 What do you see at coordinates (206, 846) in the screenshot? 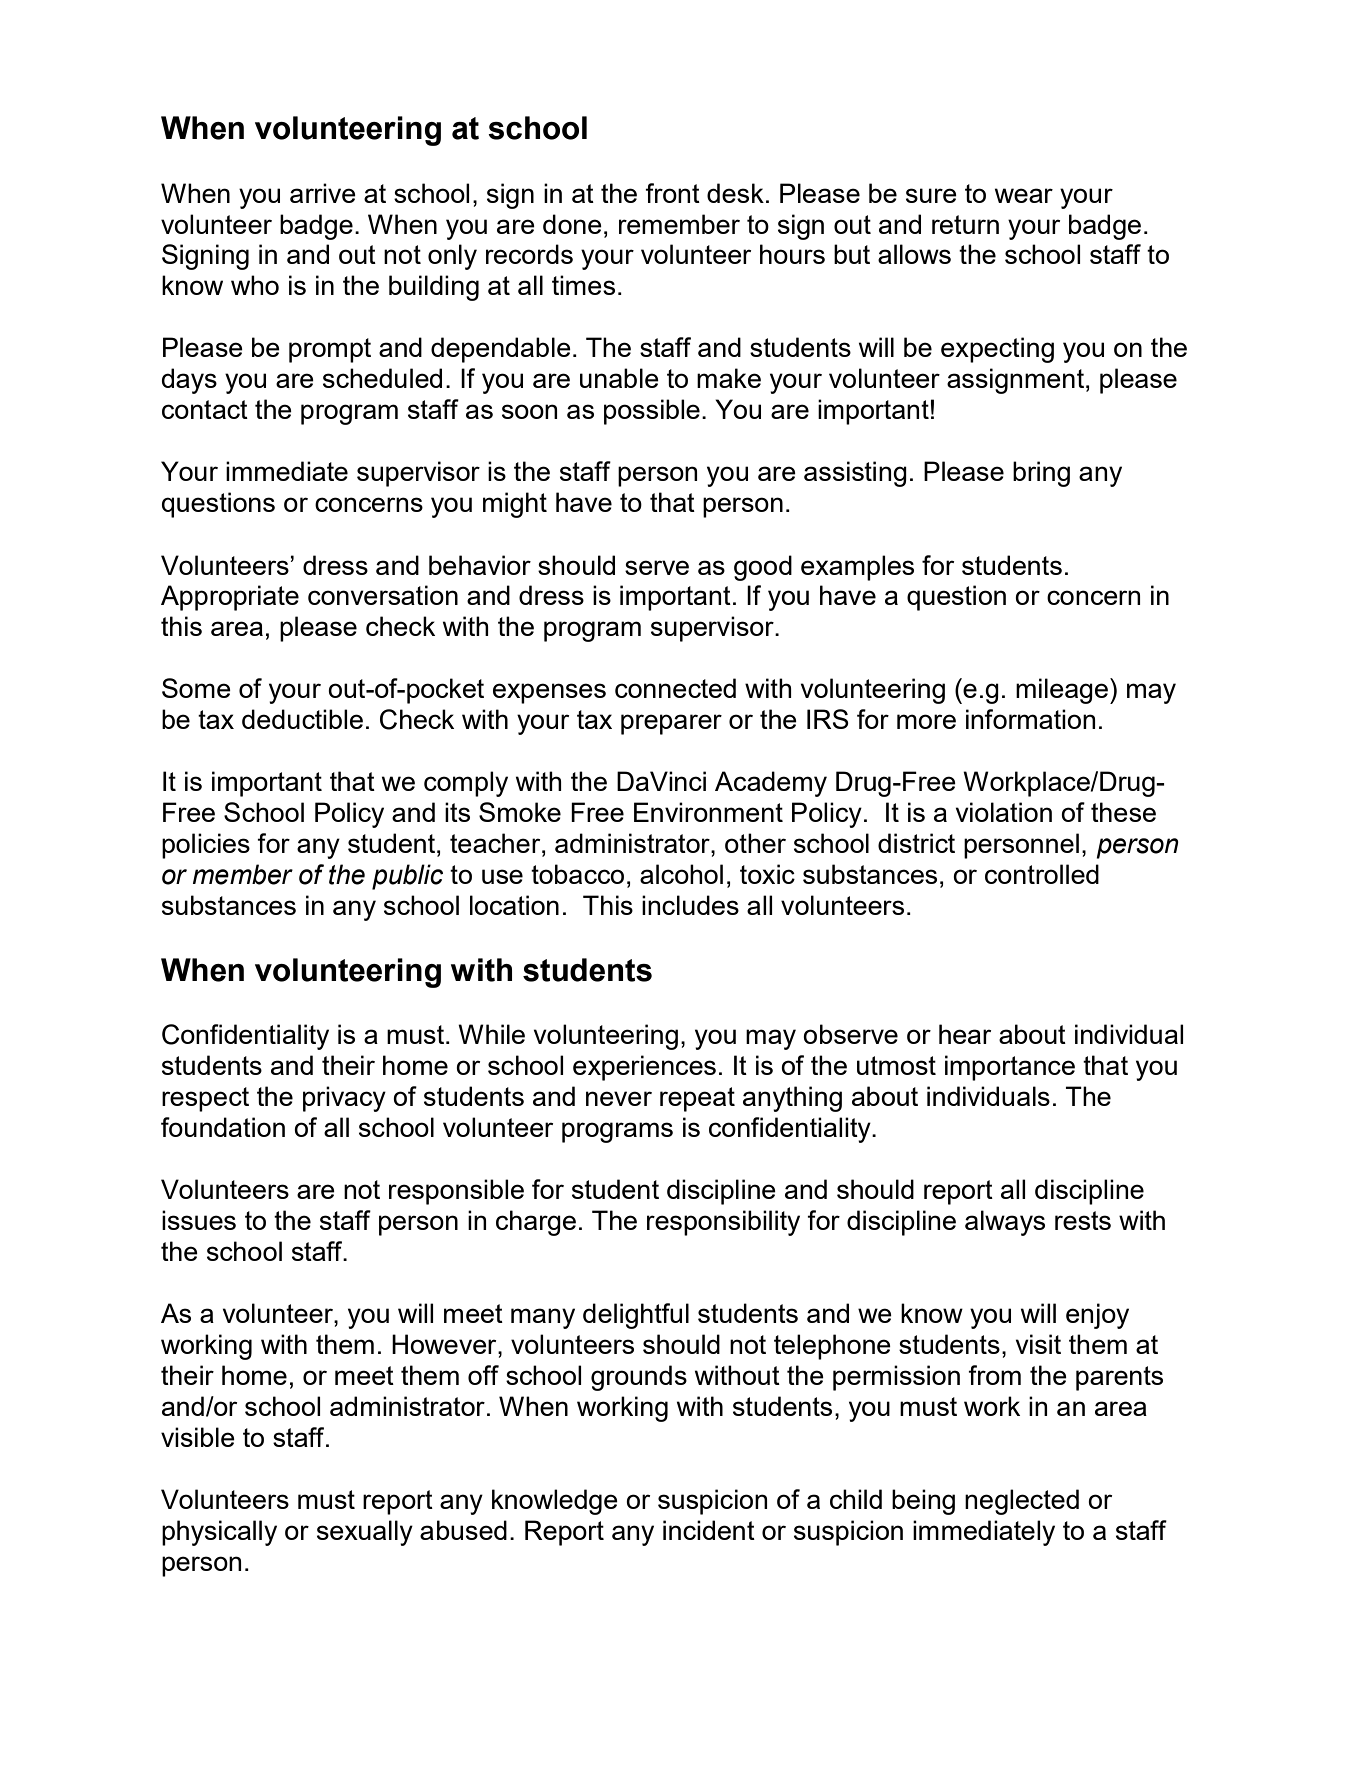
I see `policies` at bounding box center [206, 846].
